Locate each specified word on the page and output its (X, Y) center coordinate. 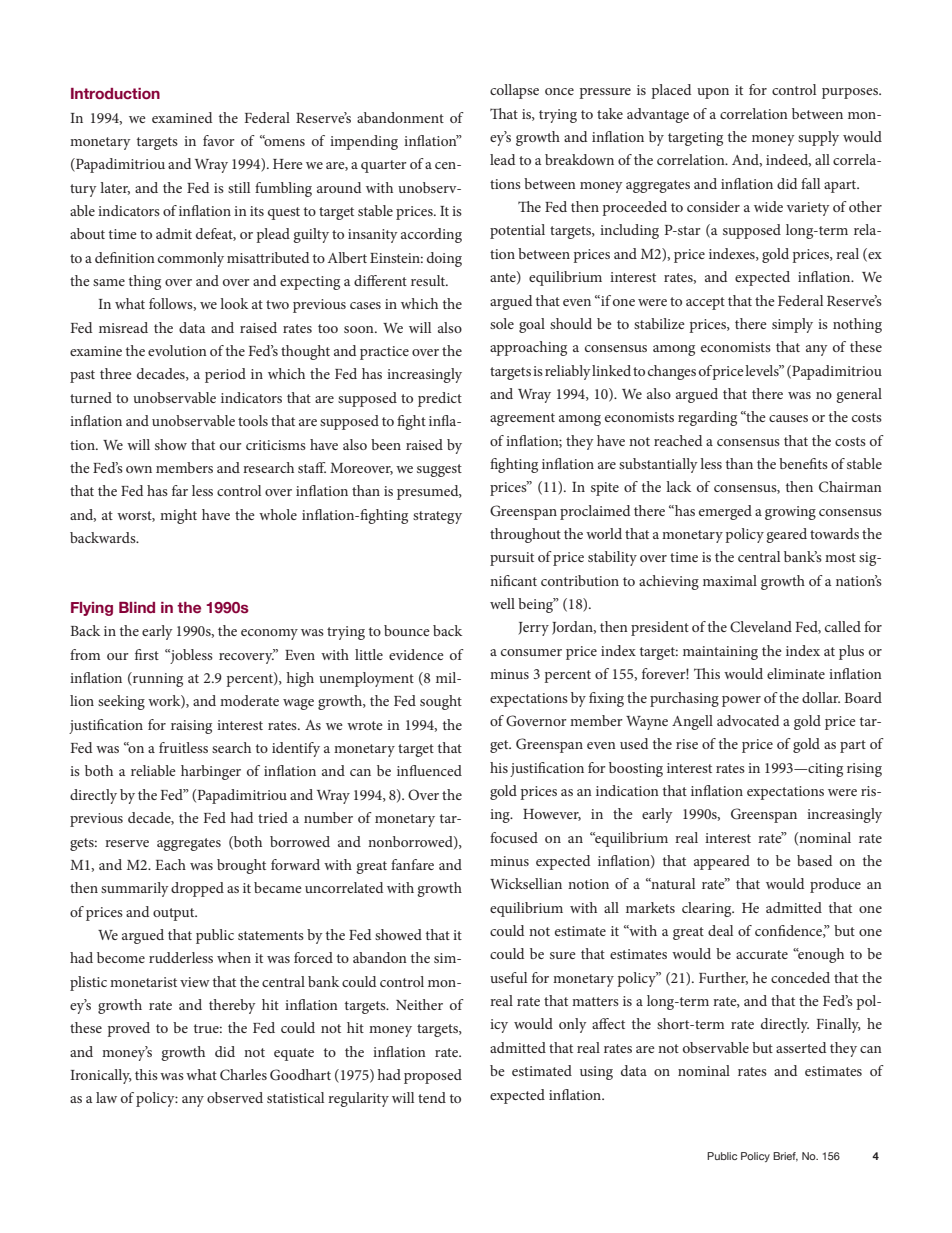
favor (219, 140)
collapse (514, 91)
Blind (137, 607)
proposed (433, 1076)
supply (818, 138)
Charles (243, 1075)
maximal (730, 580)
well (502, 603)
